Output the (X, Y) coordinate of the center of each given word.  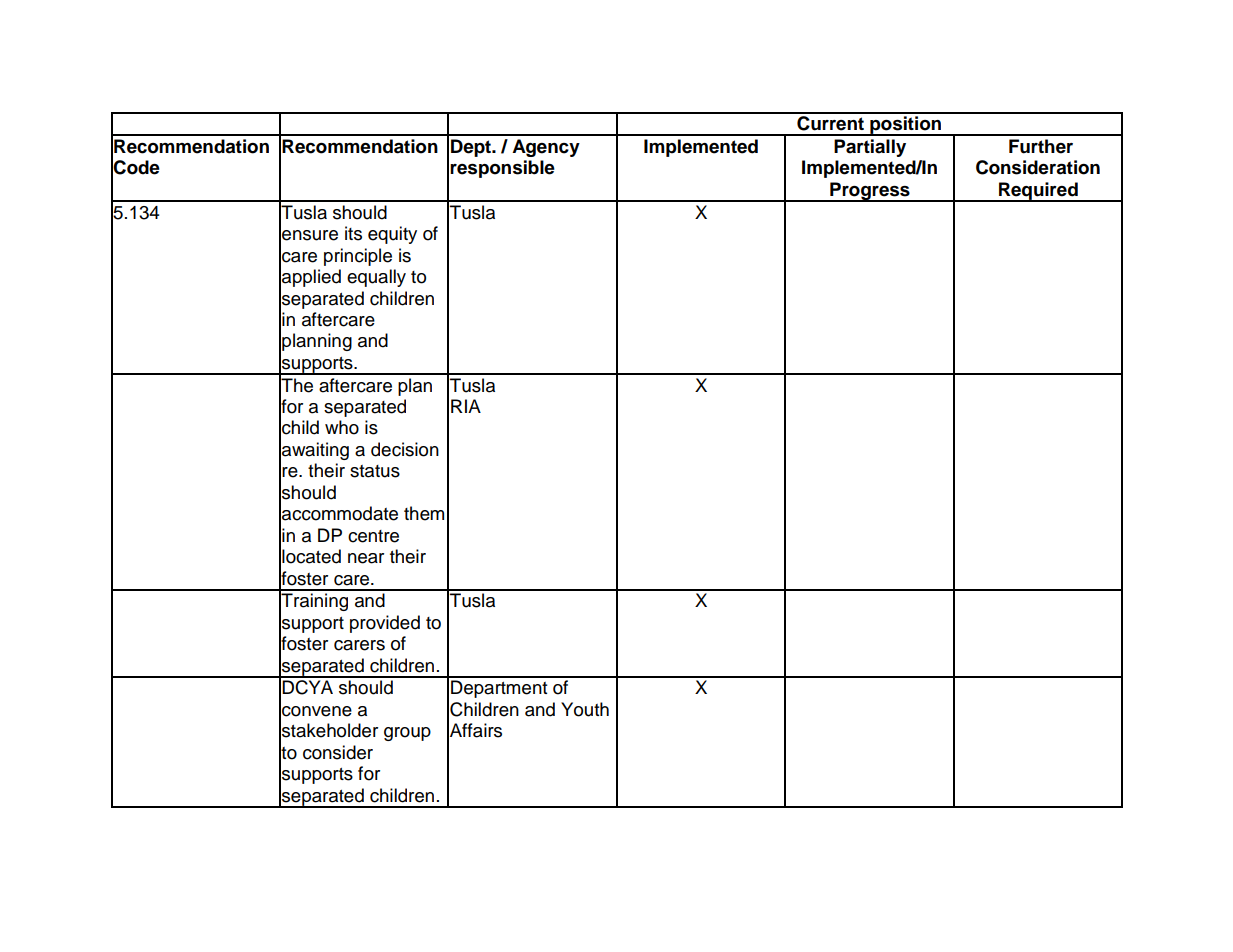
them (424, 513)
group (407, 734)
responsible (502, 169)
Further (1041, 146)
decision (405, 449)
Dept (472, 148)
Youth (585, 709)
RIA (466, 406)
